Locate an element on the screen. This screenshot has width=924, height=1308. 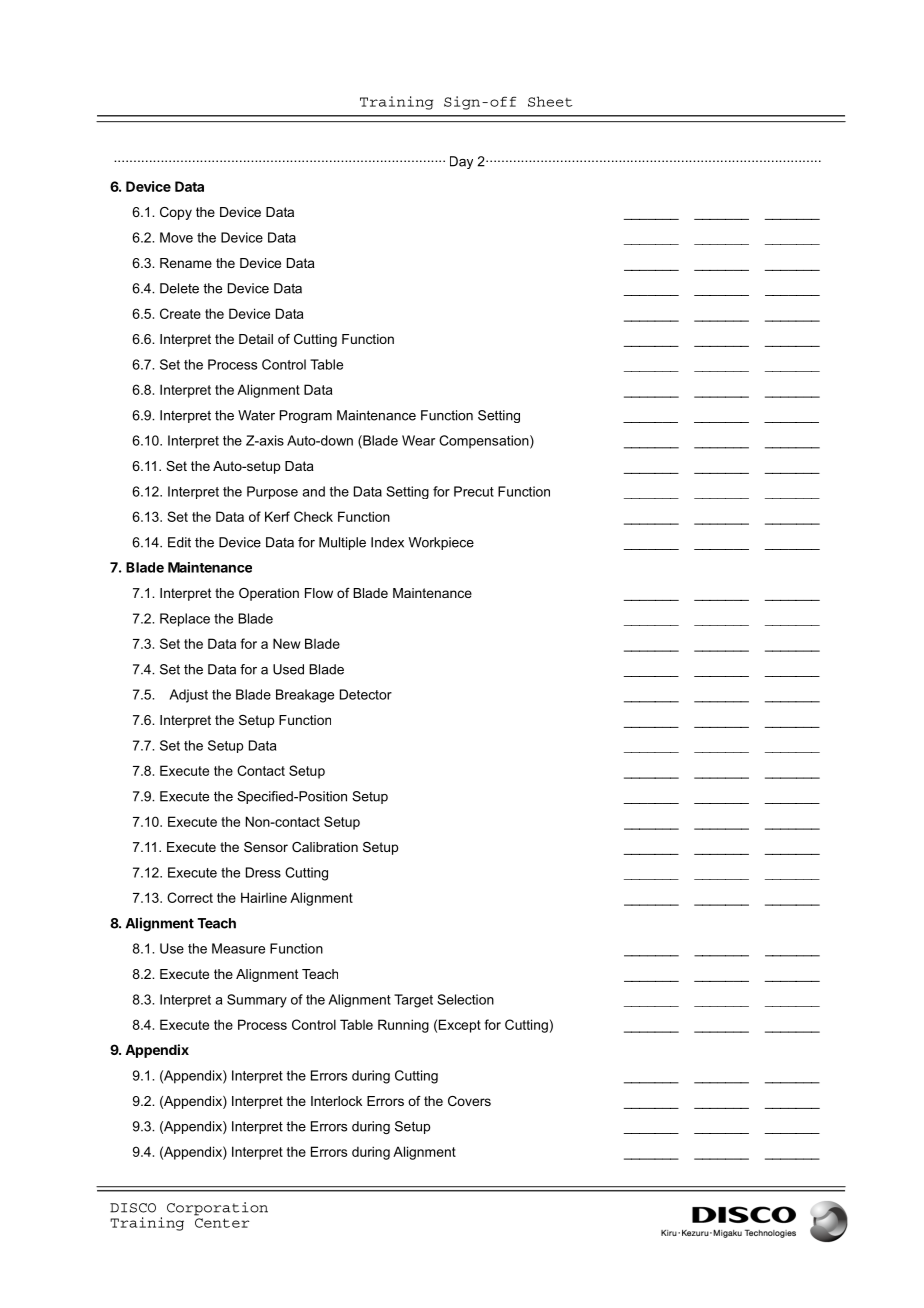
Day is located at coordinates (461, 162).
